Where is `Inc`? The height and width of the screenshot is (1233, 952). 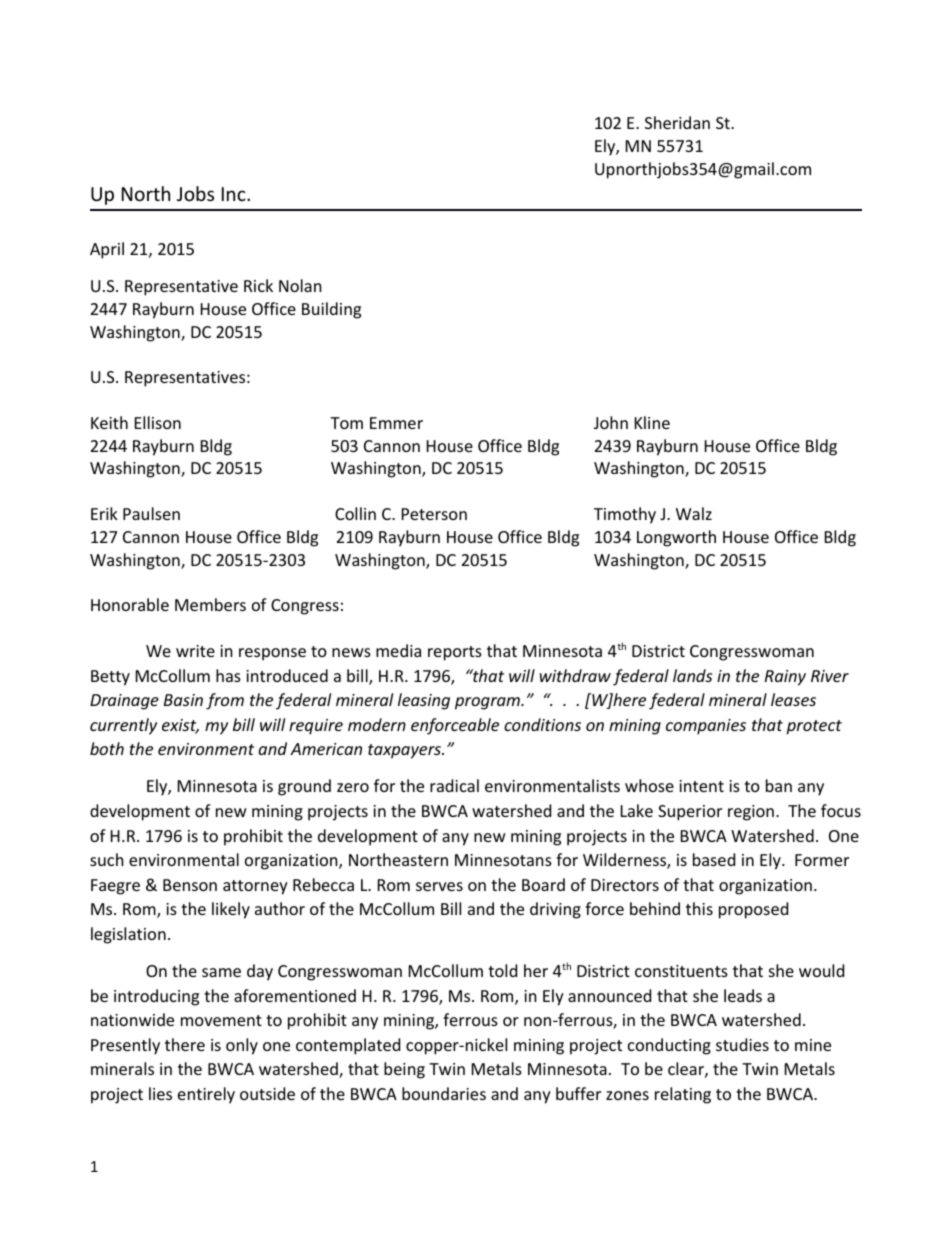
Inc is located at coordinates (235, 194).
